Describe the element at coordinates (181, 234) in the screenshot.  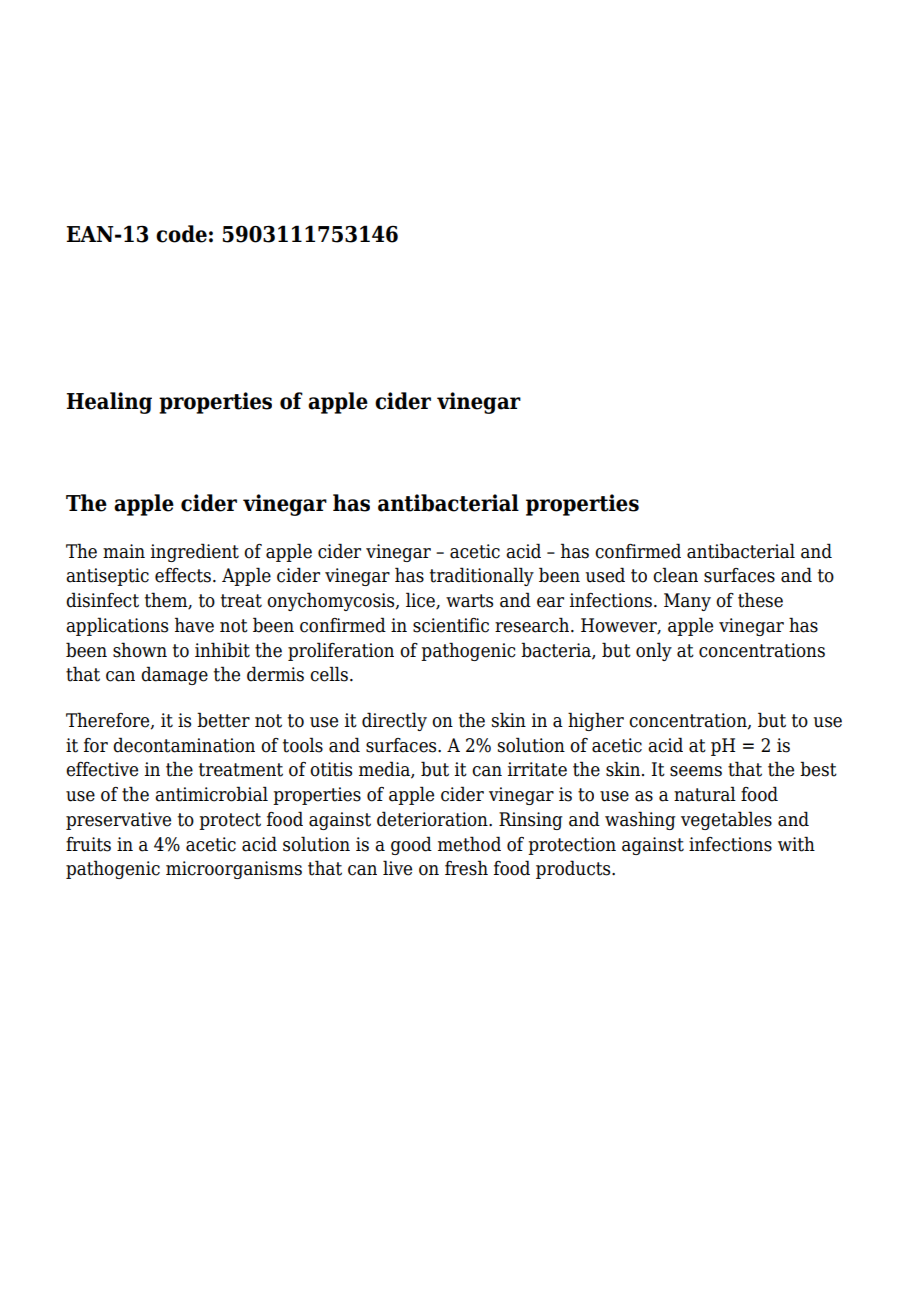
I see `code` at that location.
